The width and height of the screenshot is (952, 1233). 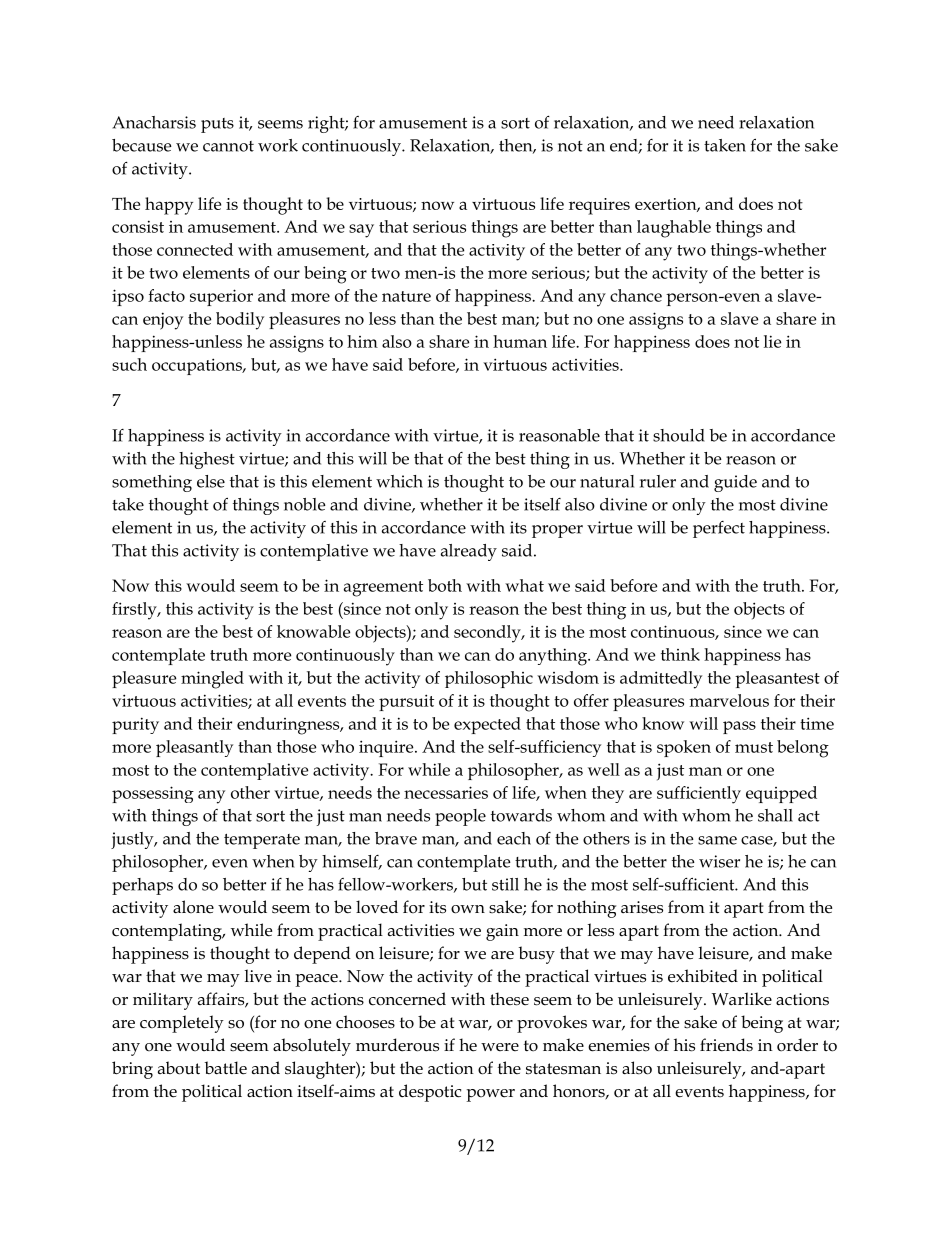 What do you see at coordinates (674, 229) in the screenshot?
I see `laughable` at bounding box center [674, 229].
